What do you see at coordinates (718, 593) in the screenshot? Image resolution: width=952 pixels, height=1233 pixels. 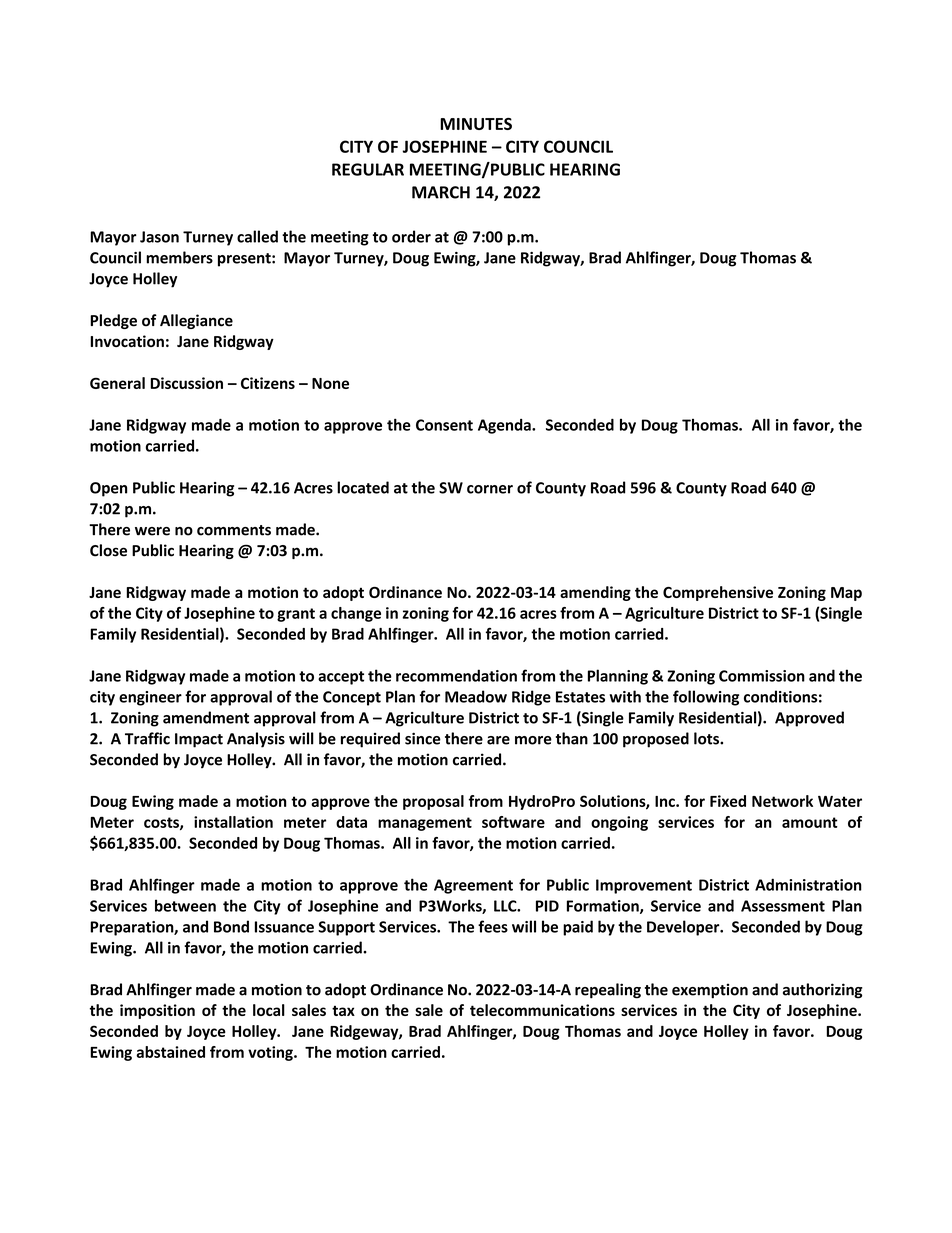 I see `Comprehensive` at bounding box center [718, 593].
